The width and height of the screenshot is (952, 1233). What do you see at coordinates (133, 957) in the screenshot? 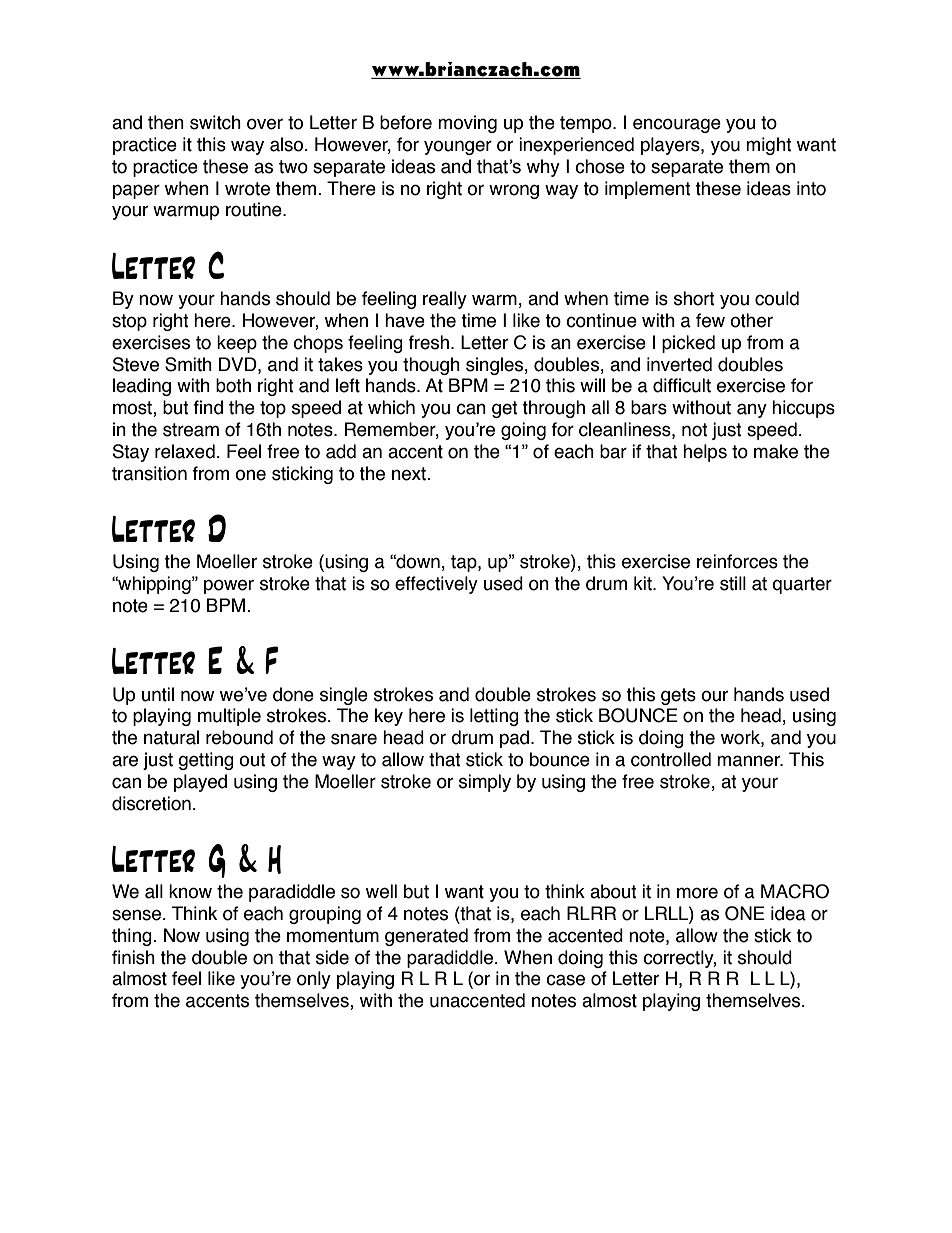
I see `finish` at bounding box center [133, 957].
